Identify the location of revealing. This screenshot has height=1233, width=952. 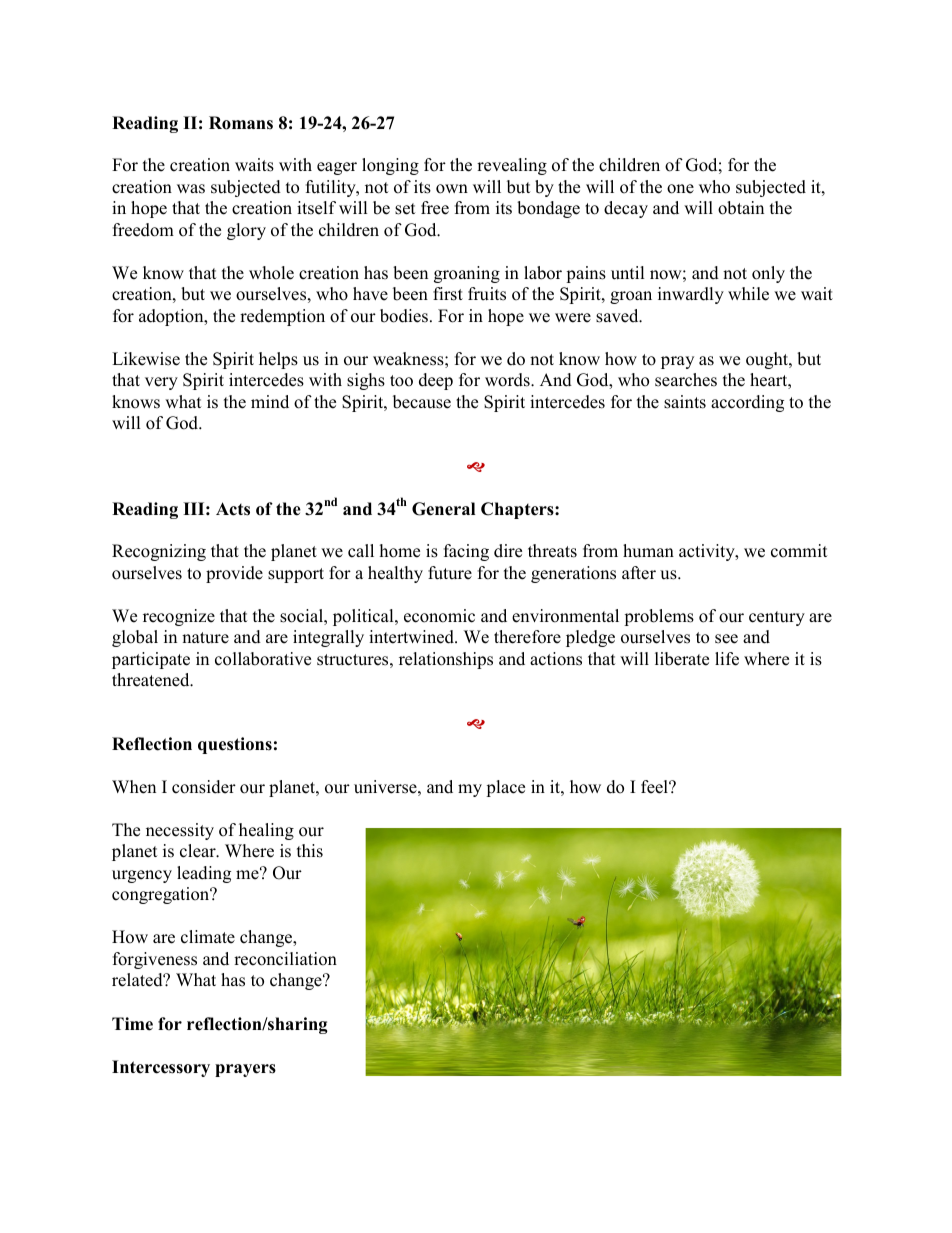
(512, 166).
